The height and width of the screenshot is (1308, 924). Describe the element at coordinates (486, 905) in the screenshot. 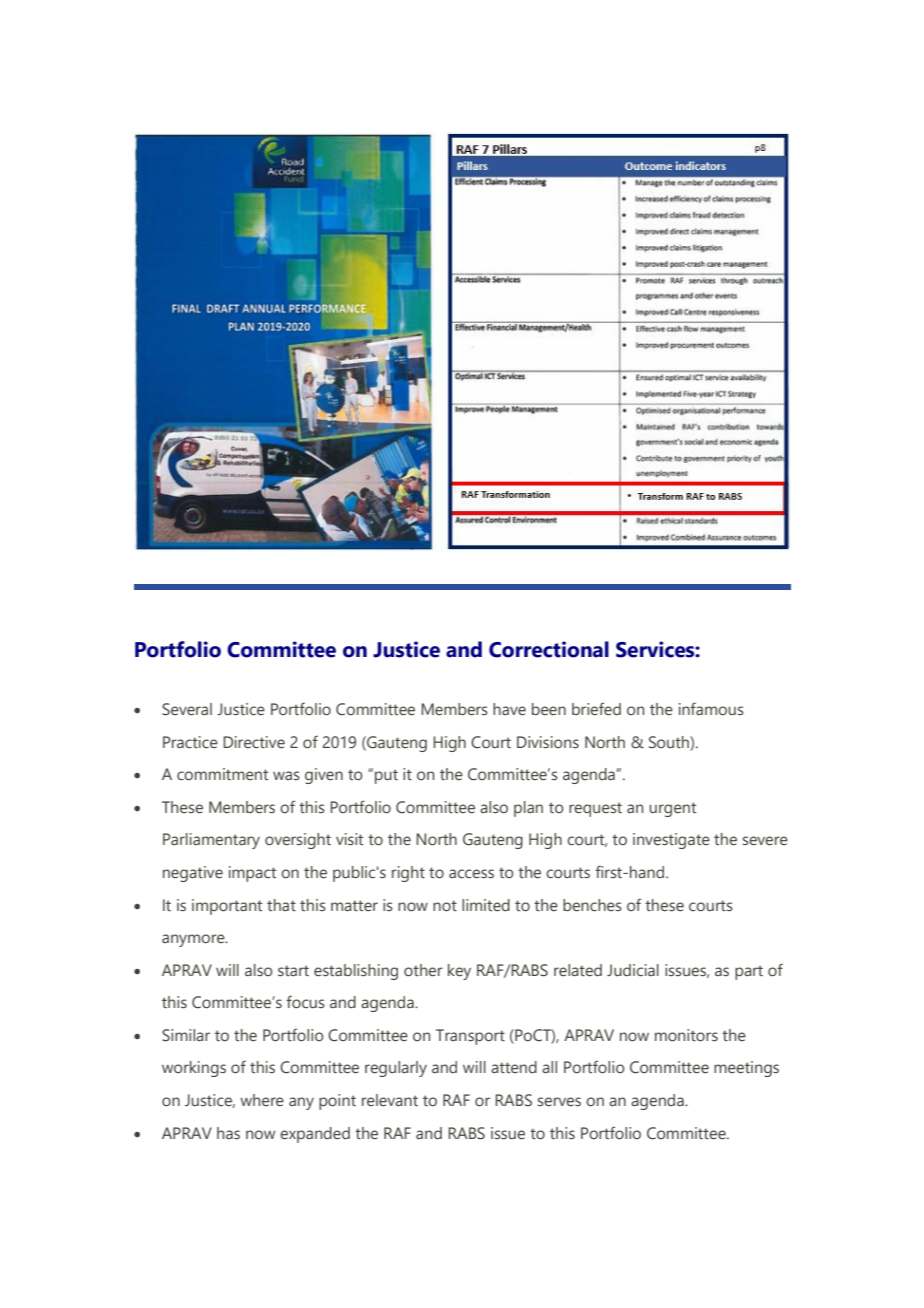

I see `limited` at that location.
